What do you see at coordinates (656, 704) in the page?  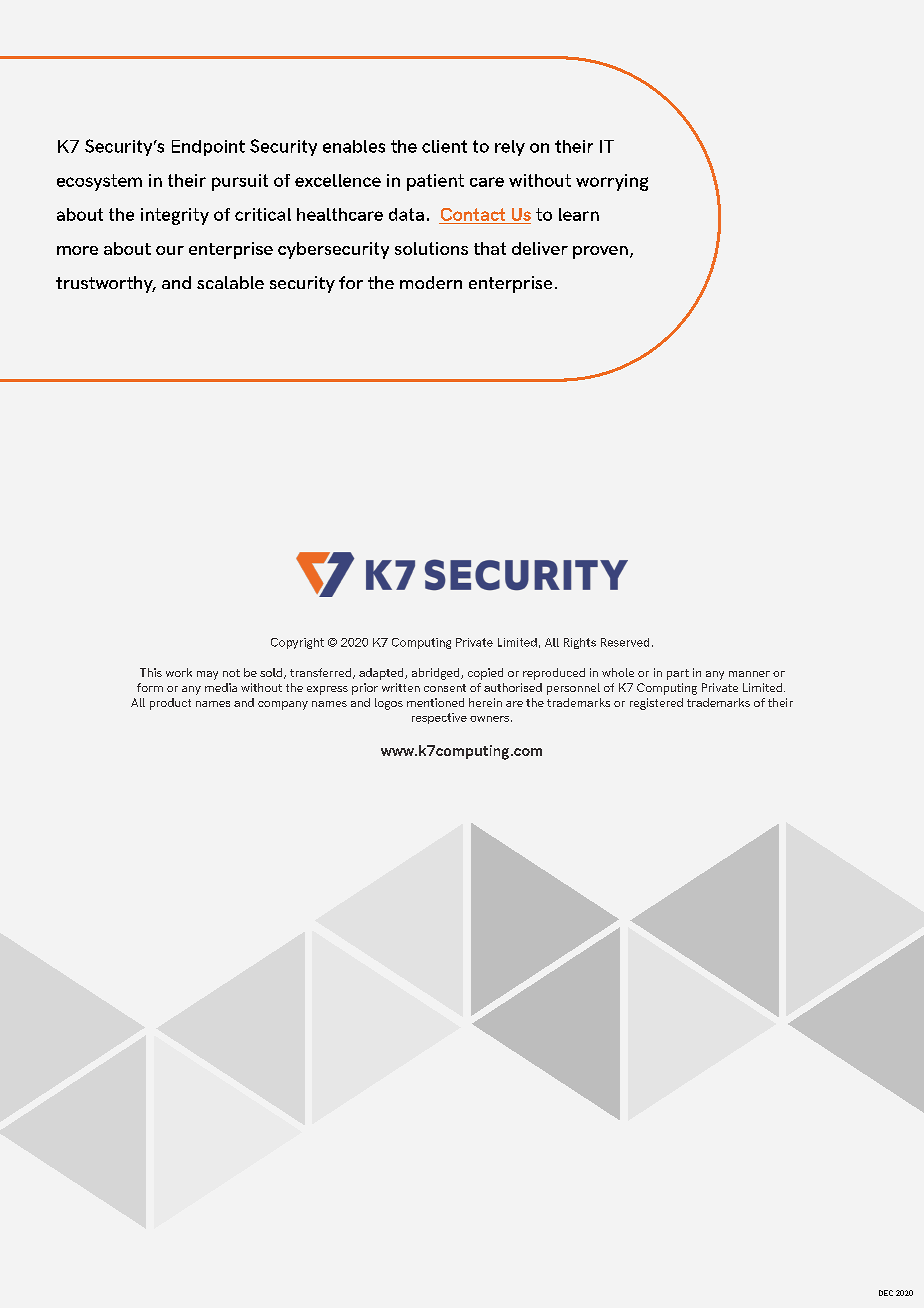 I see `registered` at bounding box center [656, 704].
